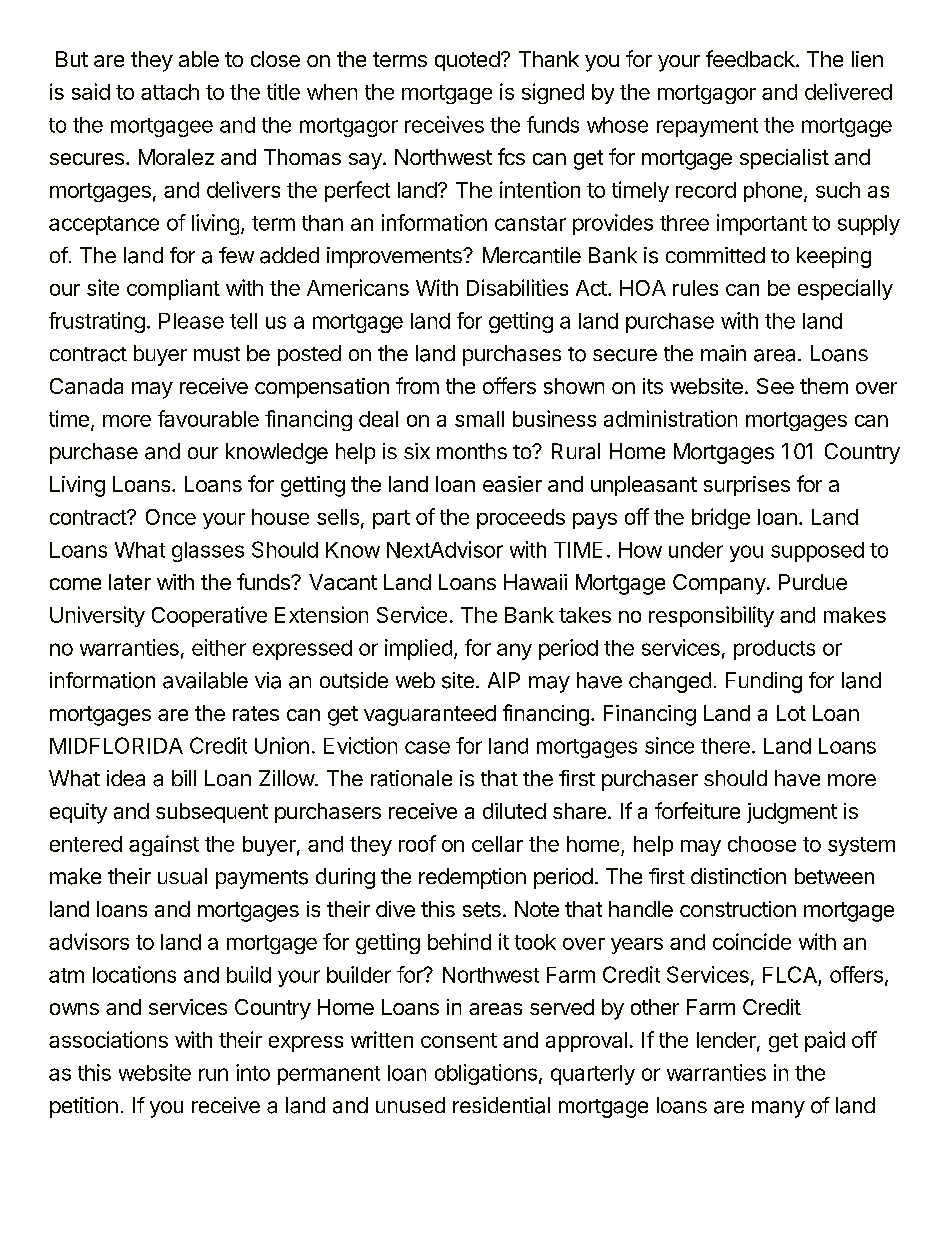 This page has height=1233, width=952. What do you see at coordinates (535, 582) in the page?
I see `Hawaii` at bounding box center [535, 582].
